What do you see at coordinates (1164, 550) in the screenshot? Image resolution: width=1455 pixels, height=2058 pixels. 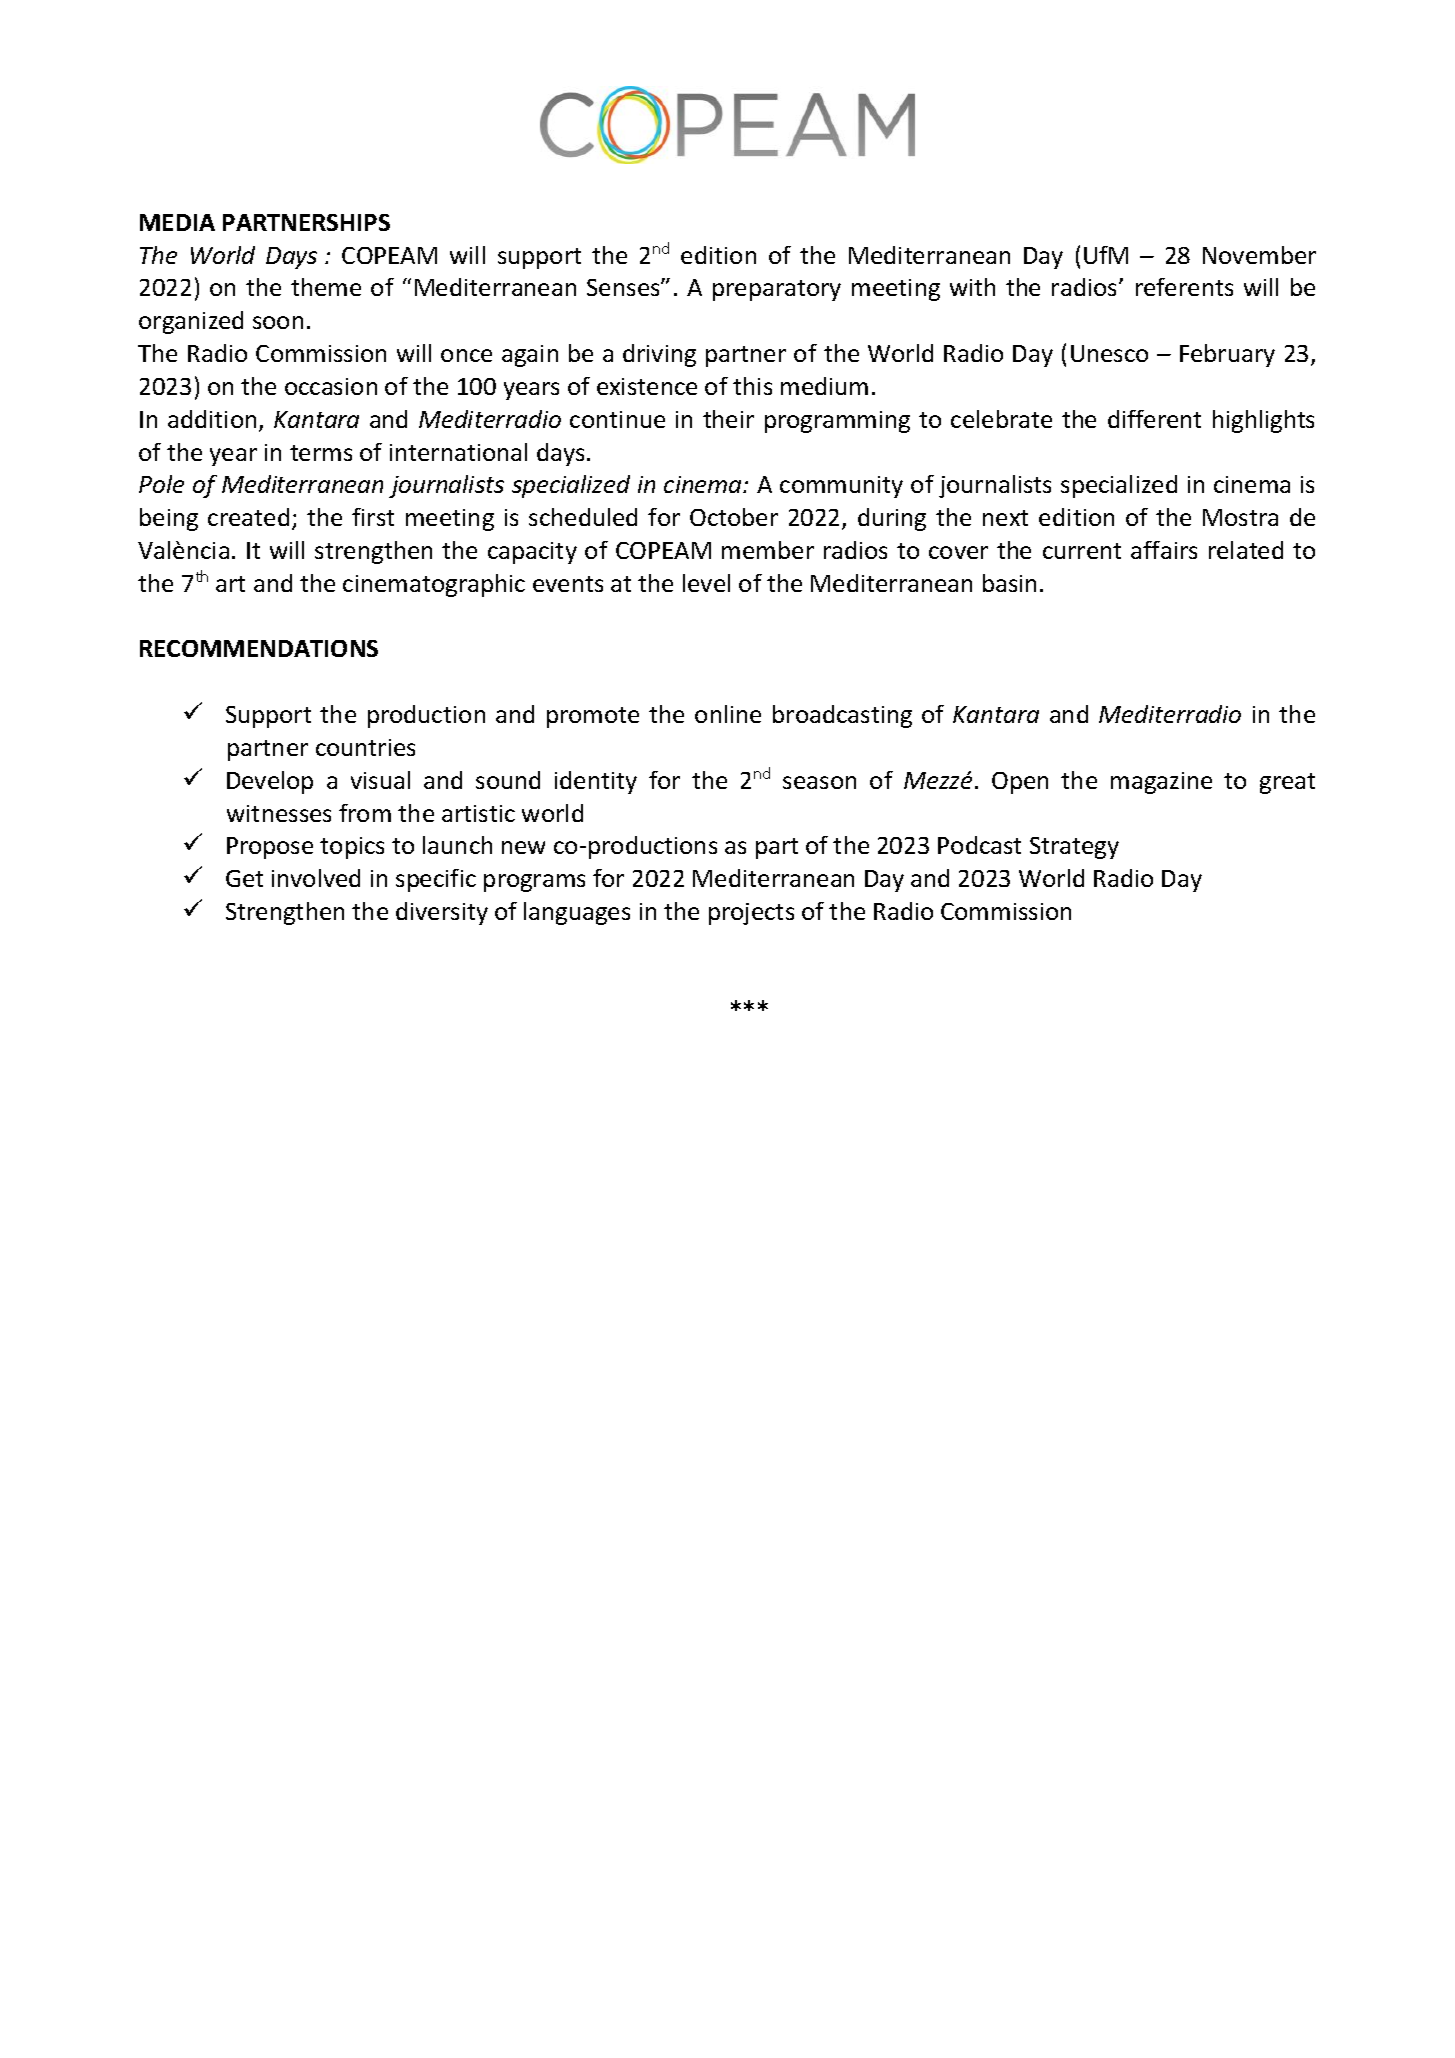 I see `affairs` at bounding box center [1164, 550].
